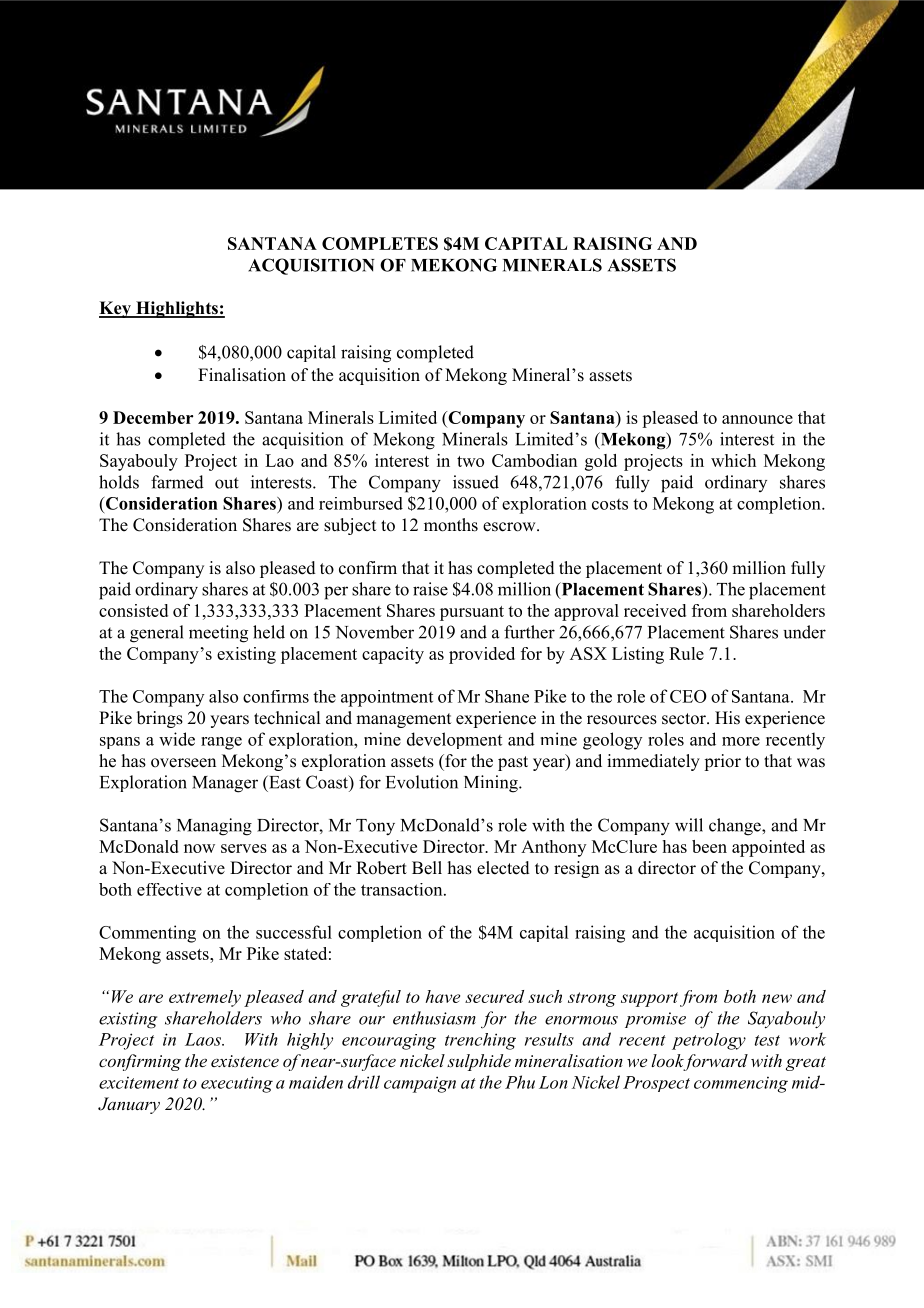  What do you see at coordinates (177, 309) in the screenshot?
I see `Highlights` at bounding box center [177, 309].
